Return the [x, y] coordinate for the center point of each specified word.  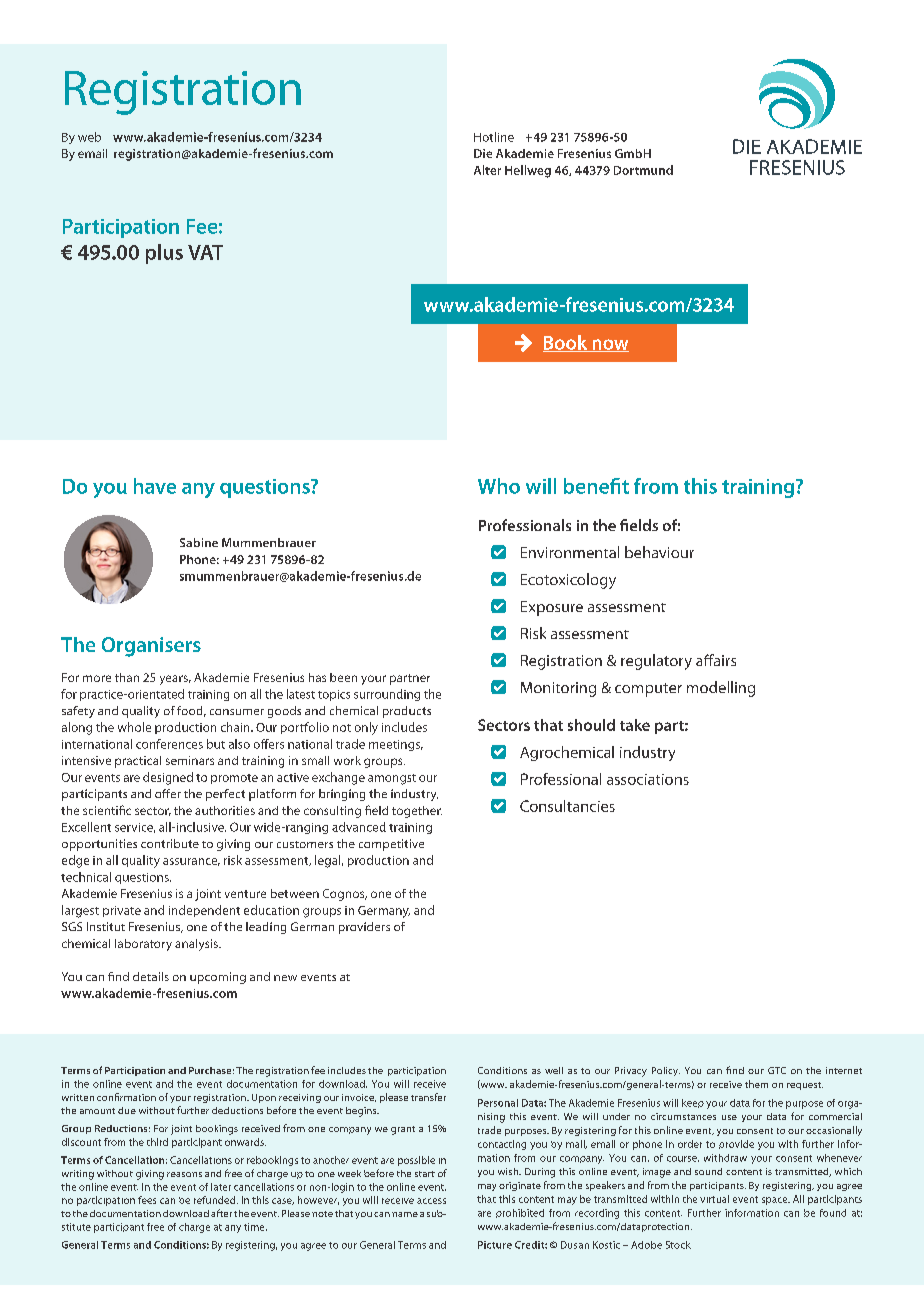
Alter [487, 170]
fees [147, 1200]
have [155, 486]
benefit [596, 486]
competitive [391, 845]
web [89, 137]
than [127, 677]
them [756, 1084]
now [609, 345]
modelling [721, 689]
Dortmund [643, 170]
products [407, 712]
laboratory [143, 945]
